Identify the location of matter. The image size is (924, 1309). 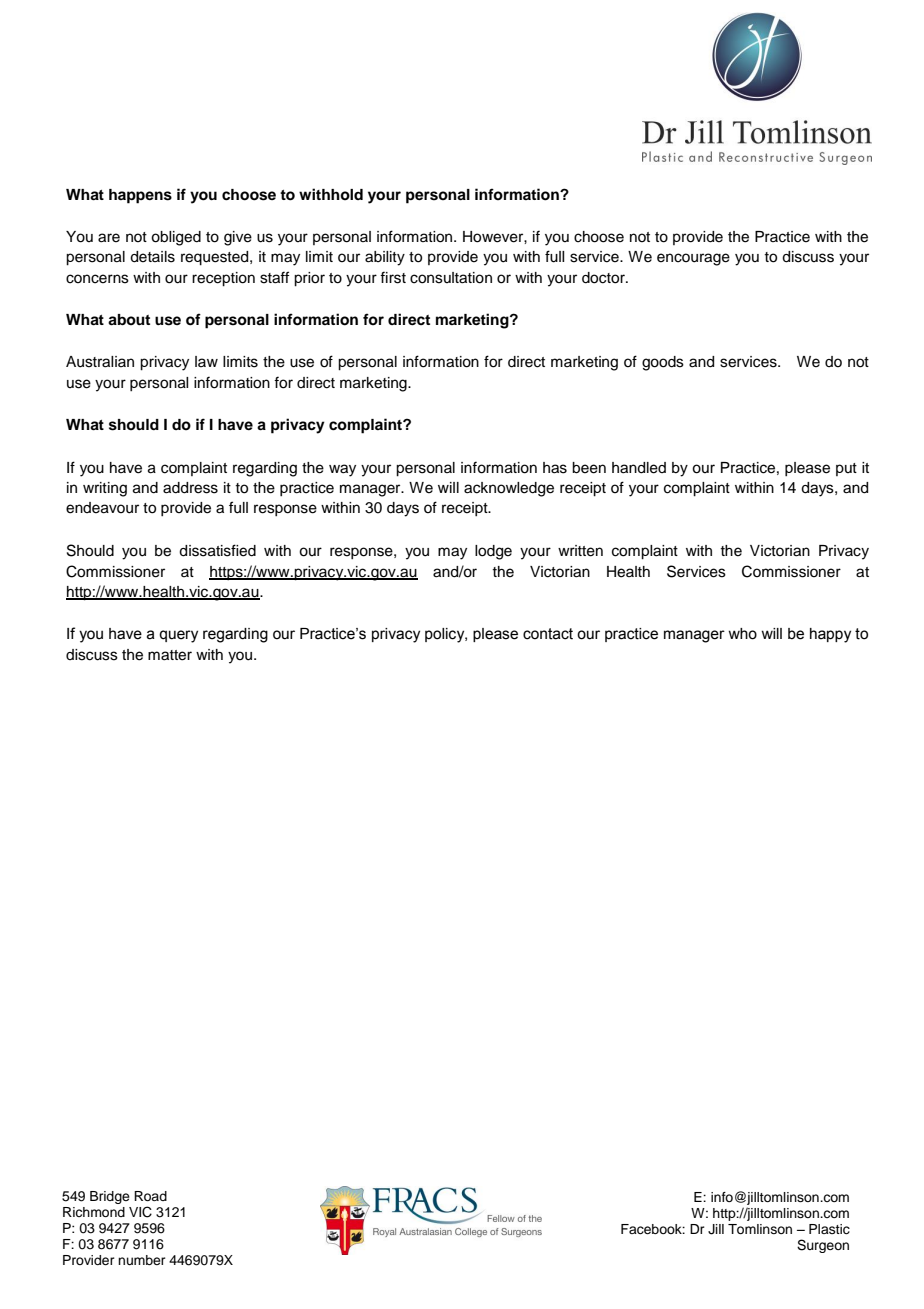
(170, 655).
